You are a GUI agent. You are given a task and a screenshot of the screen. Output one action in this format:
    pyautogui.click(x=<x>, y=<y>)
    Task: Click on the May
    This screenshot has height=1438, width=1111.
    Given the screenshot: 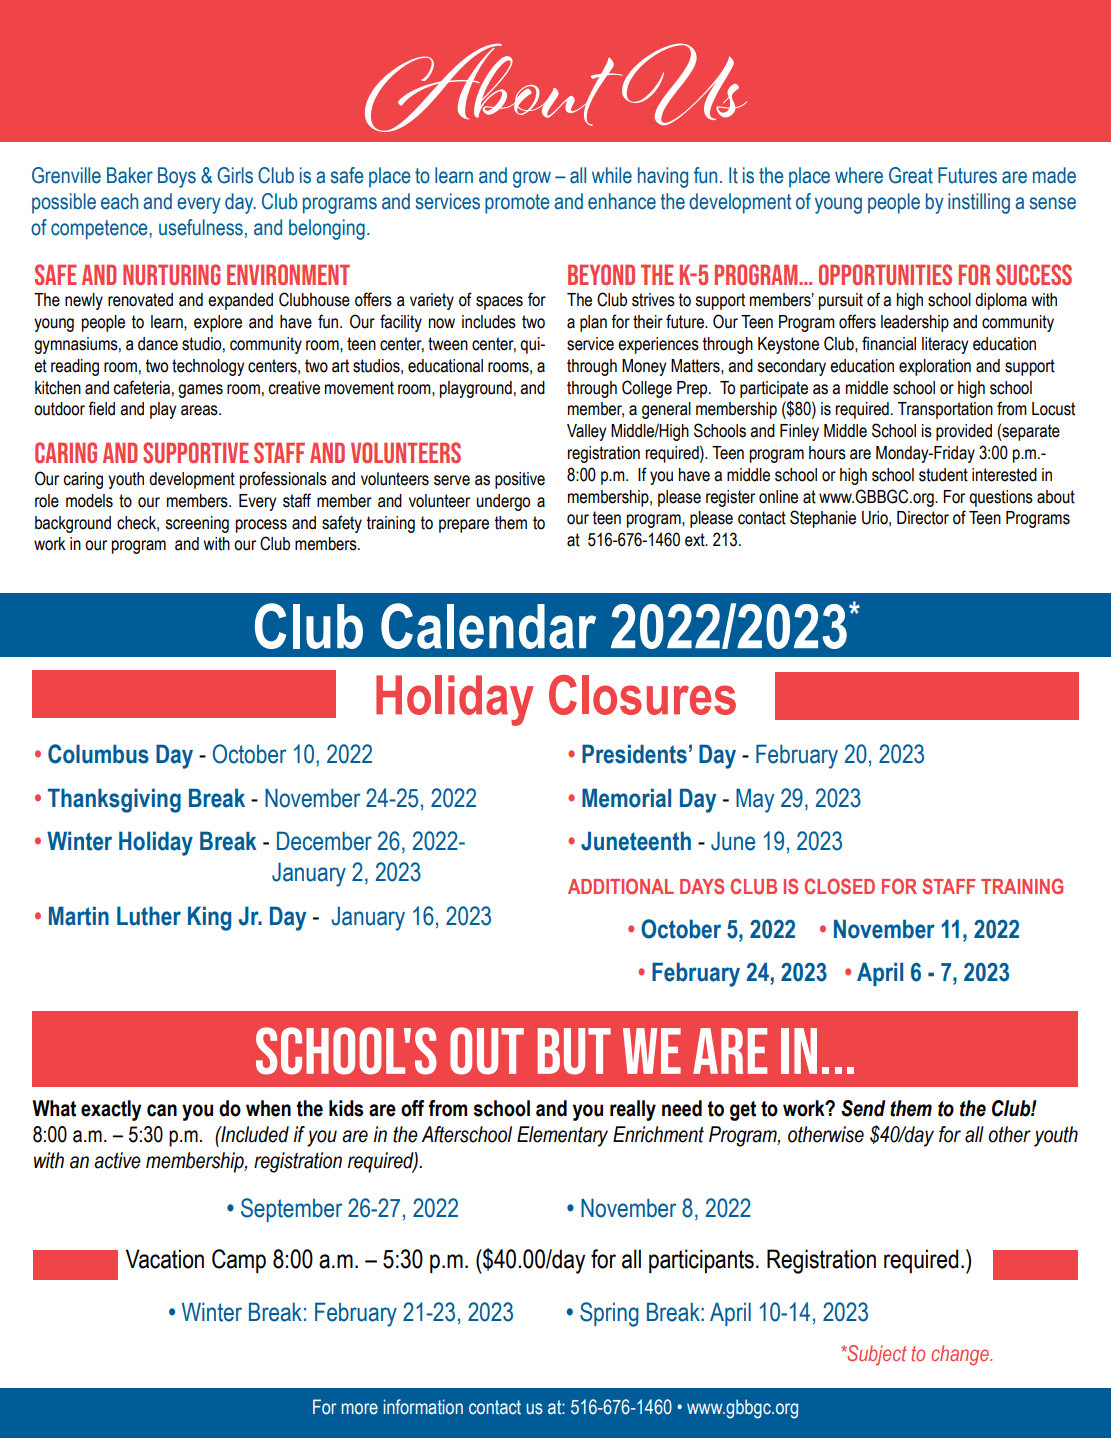 What is the action you would take?
    pyautogui.click(x=755, y=800)
